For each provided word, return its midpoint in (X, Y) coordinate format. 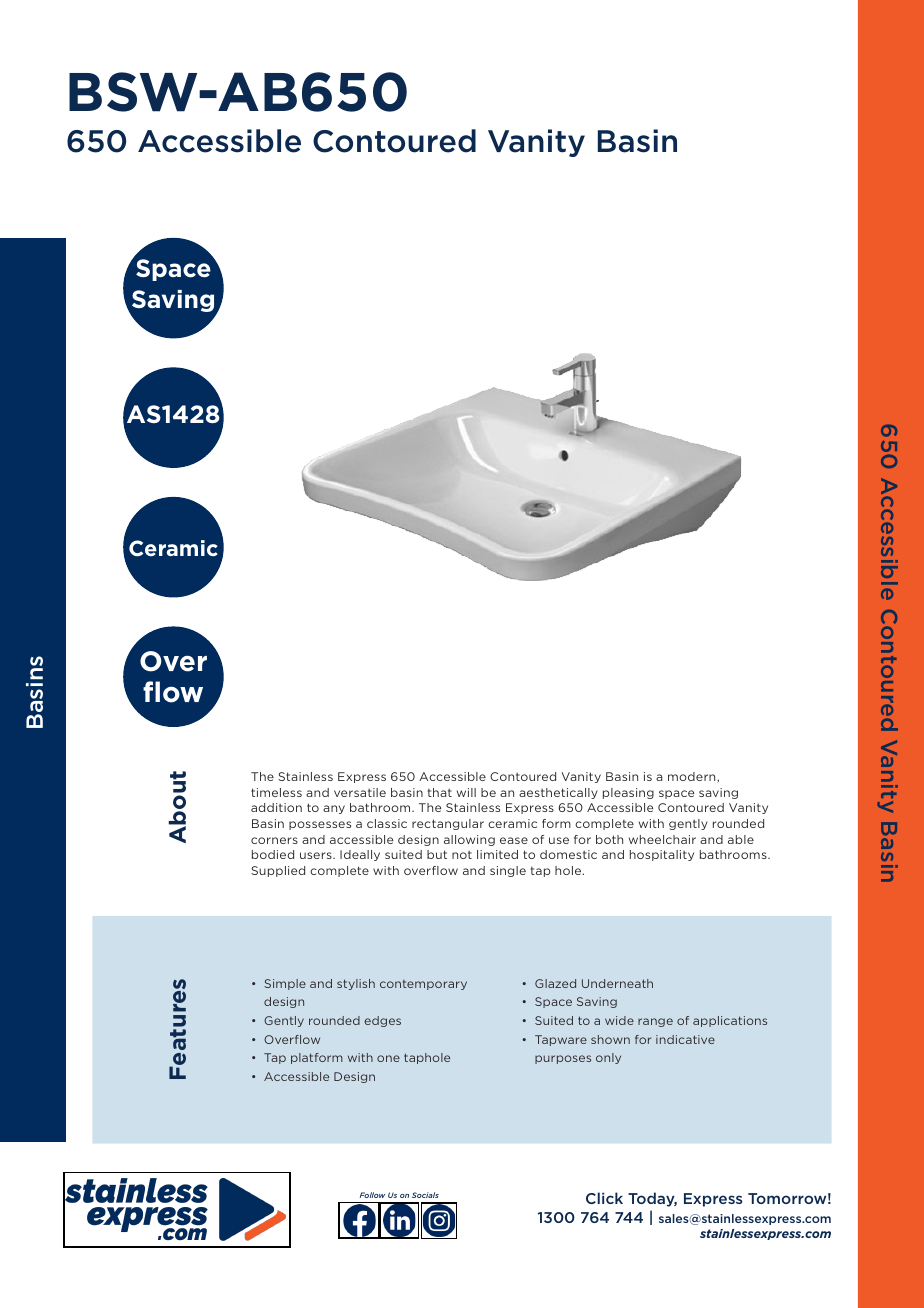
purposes (563, 1059)
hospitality (662, 855)
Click (604, 1198)
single (508, 871)
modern (693, 777)
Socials (425, 1195)
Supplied (278, 871)
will (466, 792)
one (388, 1058)
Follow (372, 1195)
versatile (360, 792)
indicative (685, 1039)
